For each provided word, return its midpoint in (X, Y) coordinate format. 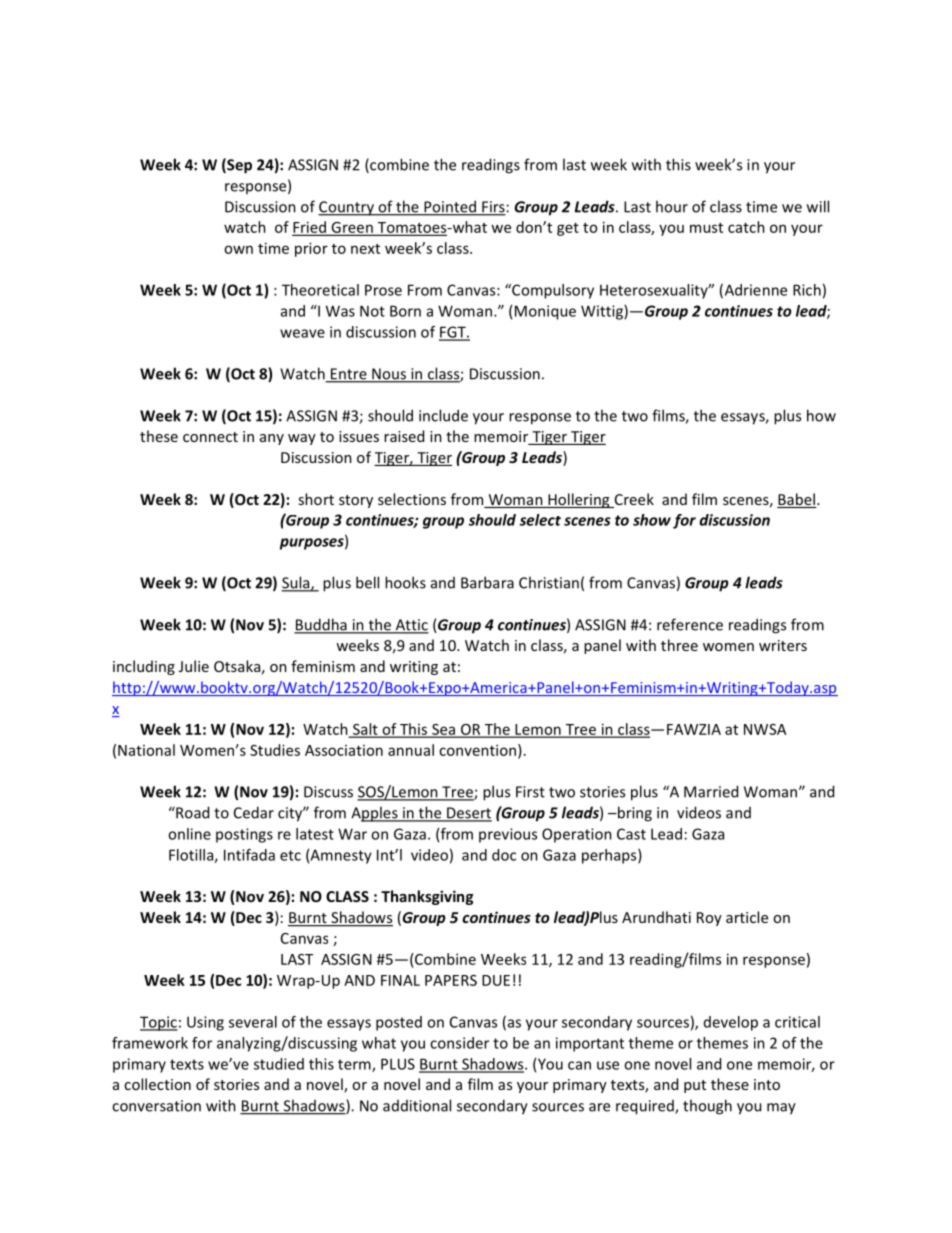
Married (711, 791)
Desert (468, 814)
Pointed (450, 207)
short (316, 499)
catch (746, 227)
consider (459, 1043)
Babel (797, 500)
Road (191, 812)
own (238, 249)
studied (279, 1064)
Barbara (487, 582)
